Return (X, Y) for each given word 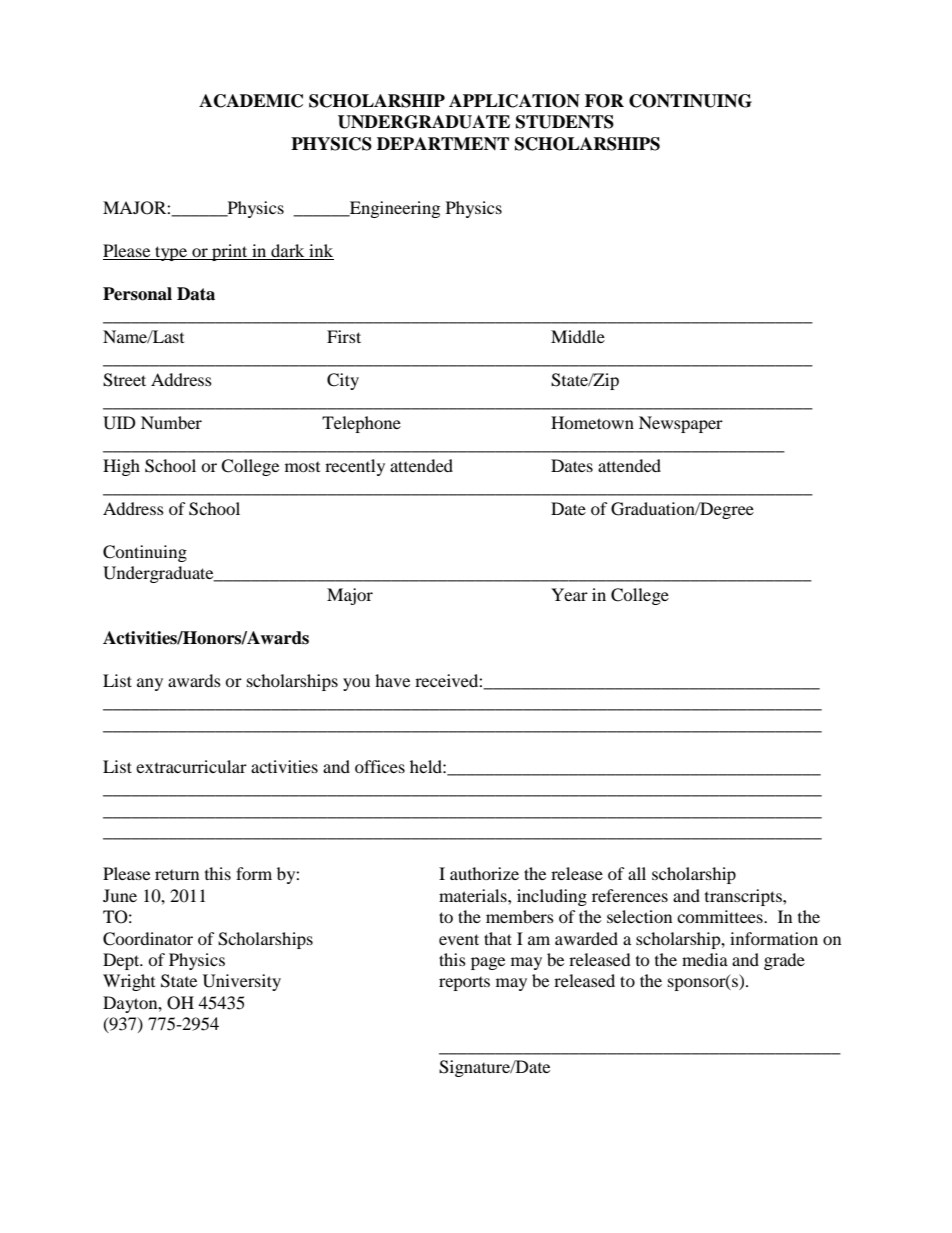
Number (171, 422)
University (242, 982)
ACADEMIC (251, 101)
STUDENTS (565, 122)
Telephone (361, 424)
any (150, 684)
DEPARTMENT (443, 143)
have (392, 680)
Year (569, 594)
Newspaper (681, 424)
